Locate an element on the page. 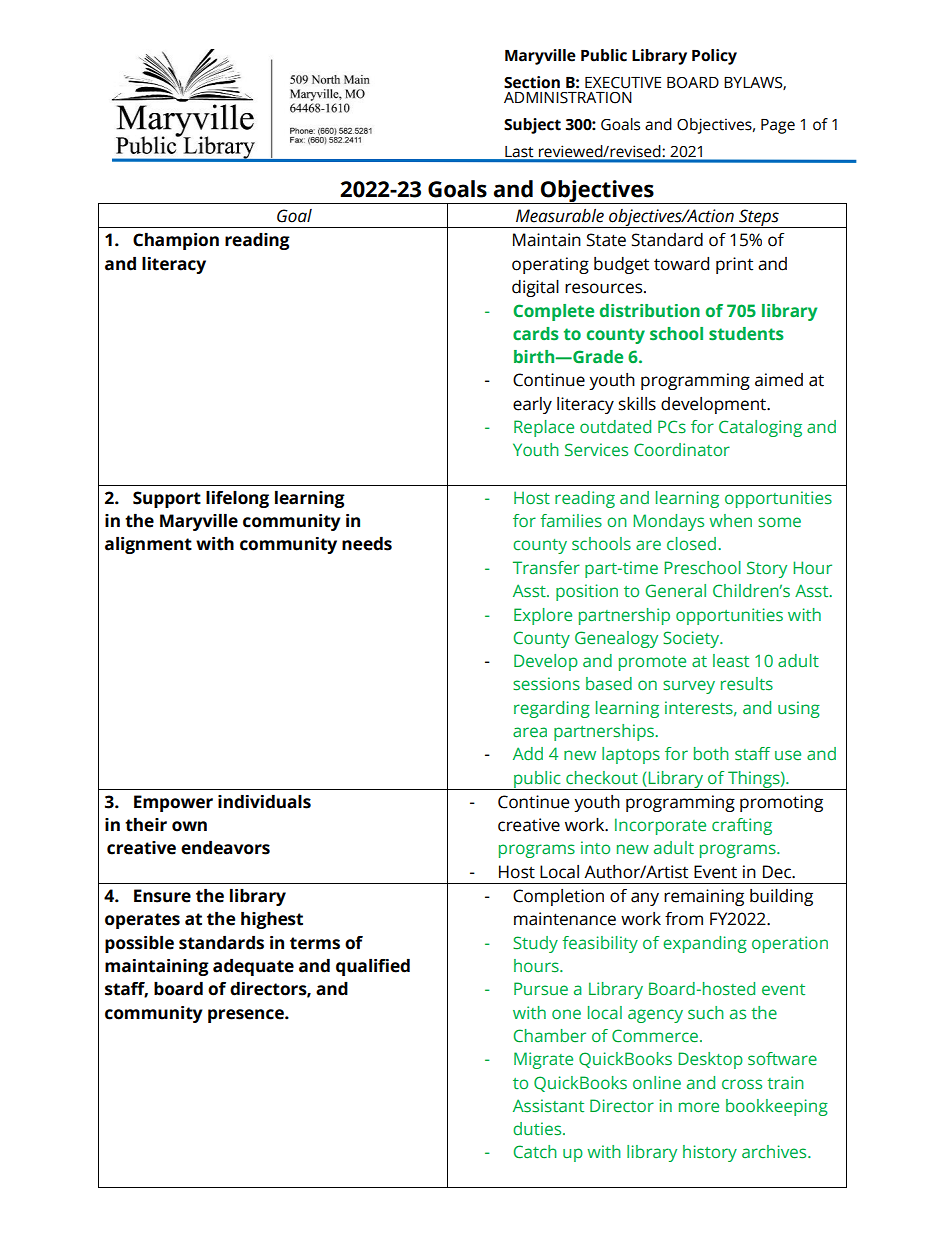 The height and width of the image is (1233, 952). students is located at coordinates (746, 334).
